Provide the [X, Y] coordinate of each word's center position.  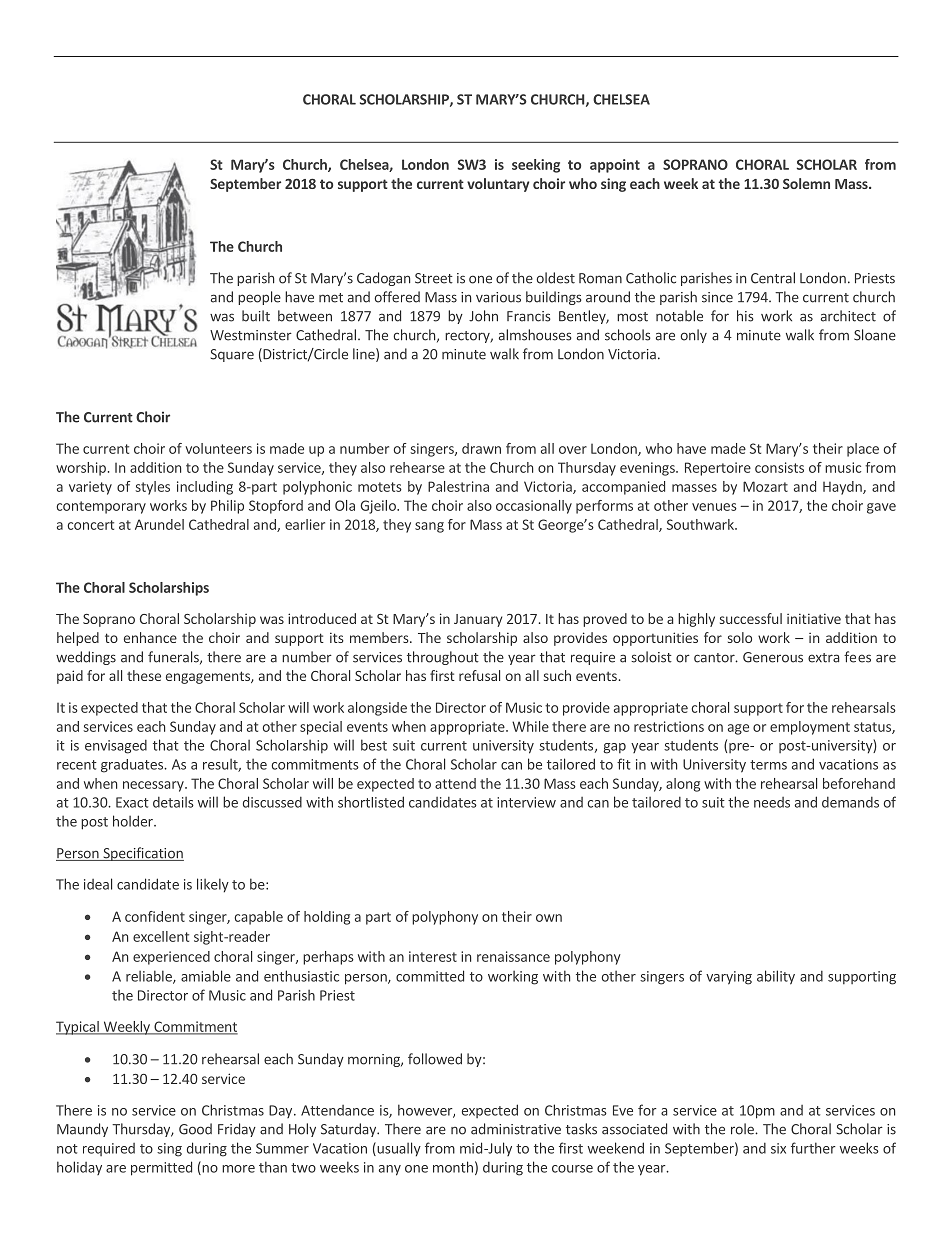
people [259, 298]
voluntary [498, 185]
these [144, 675]
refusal [479, 675]
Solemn [806, 183]
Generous [773, 657]
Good [195, 1129]
